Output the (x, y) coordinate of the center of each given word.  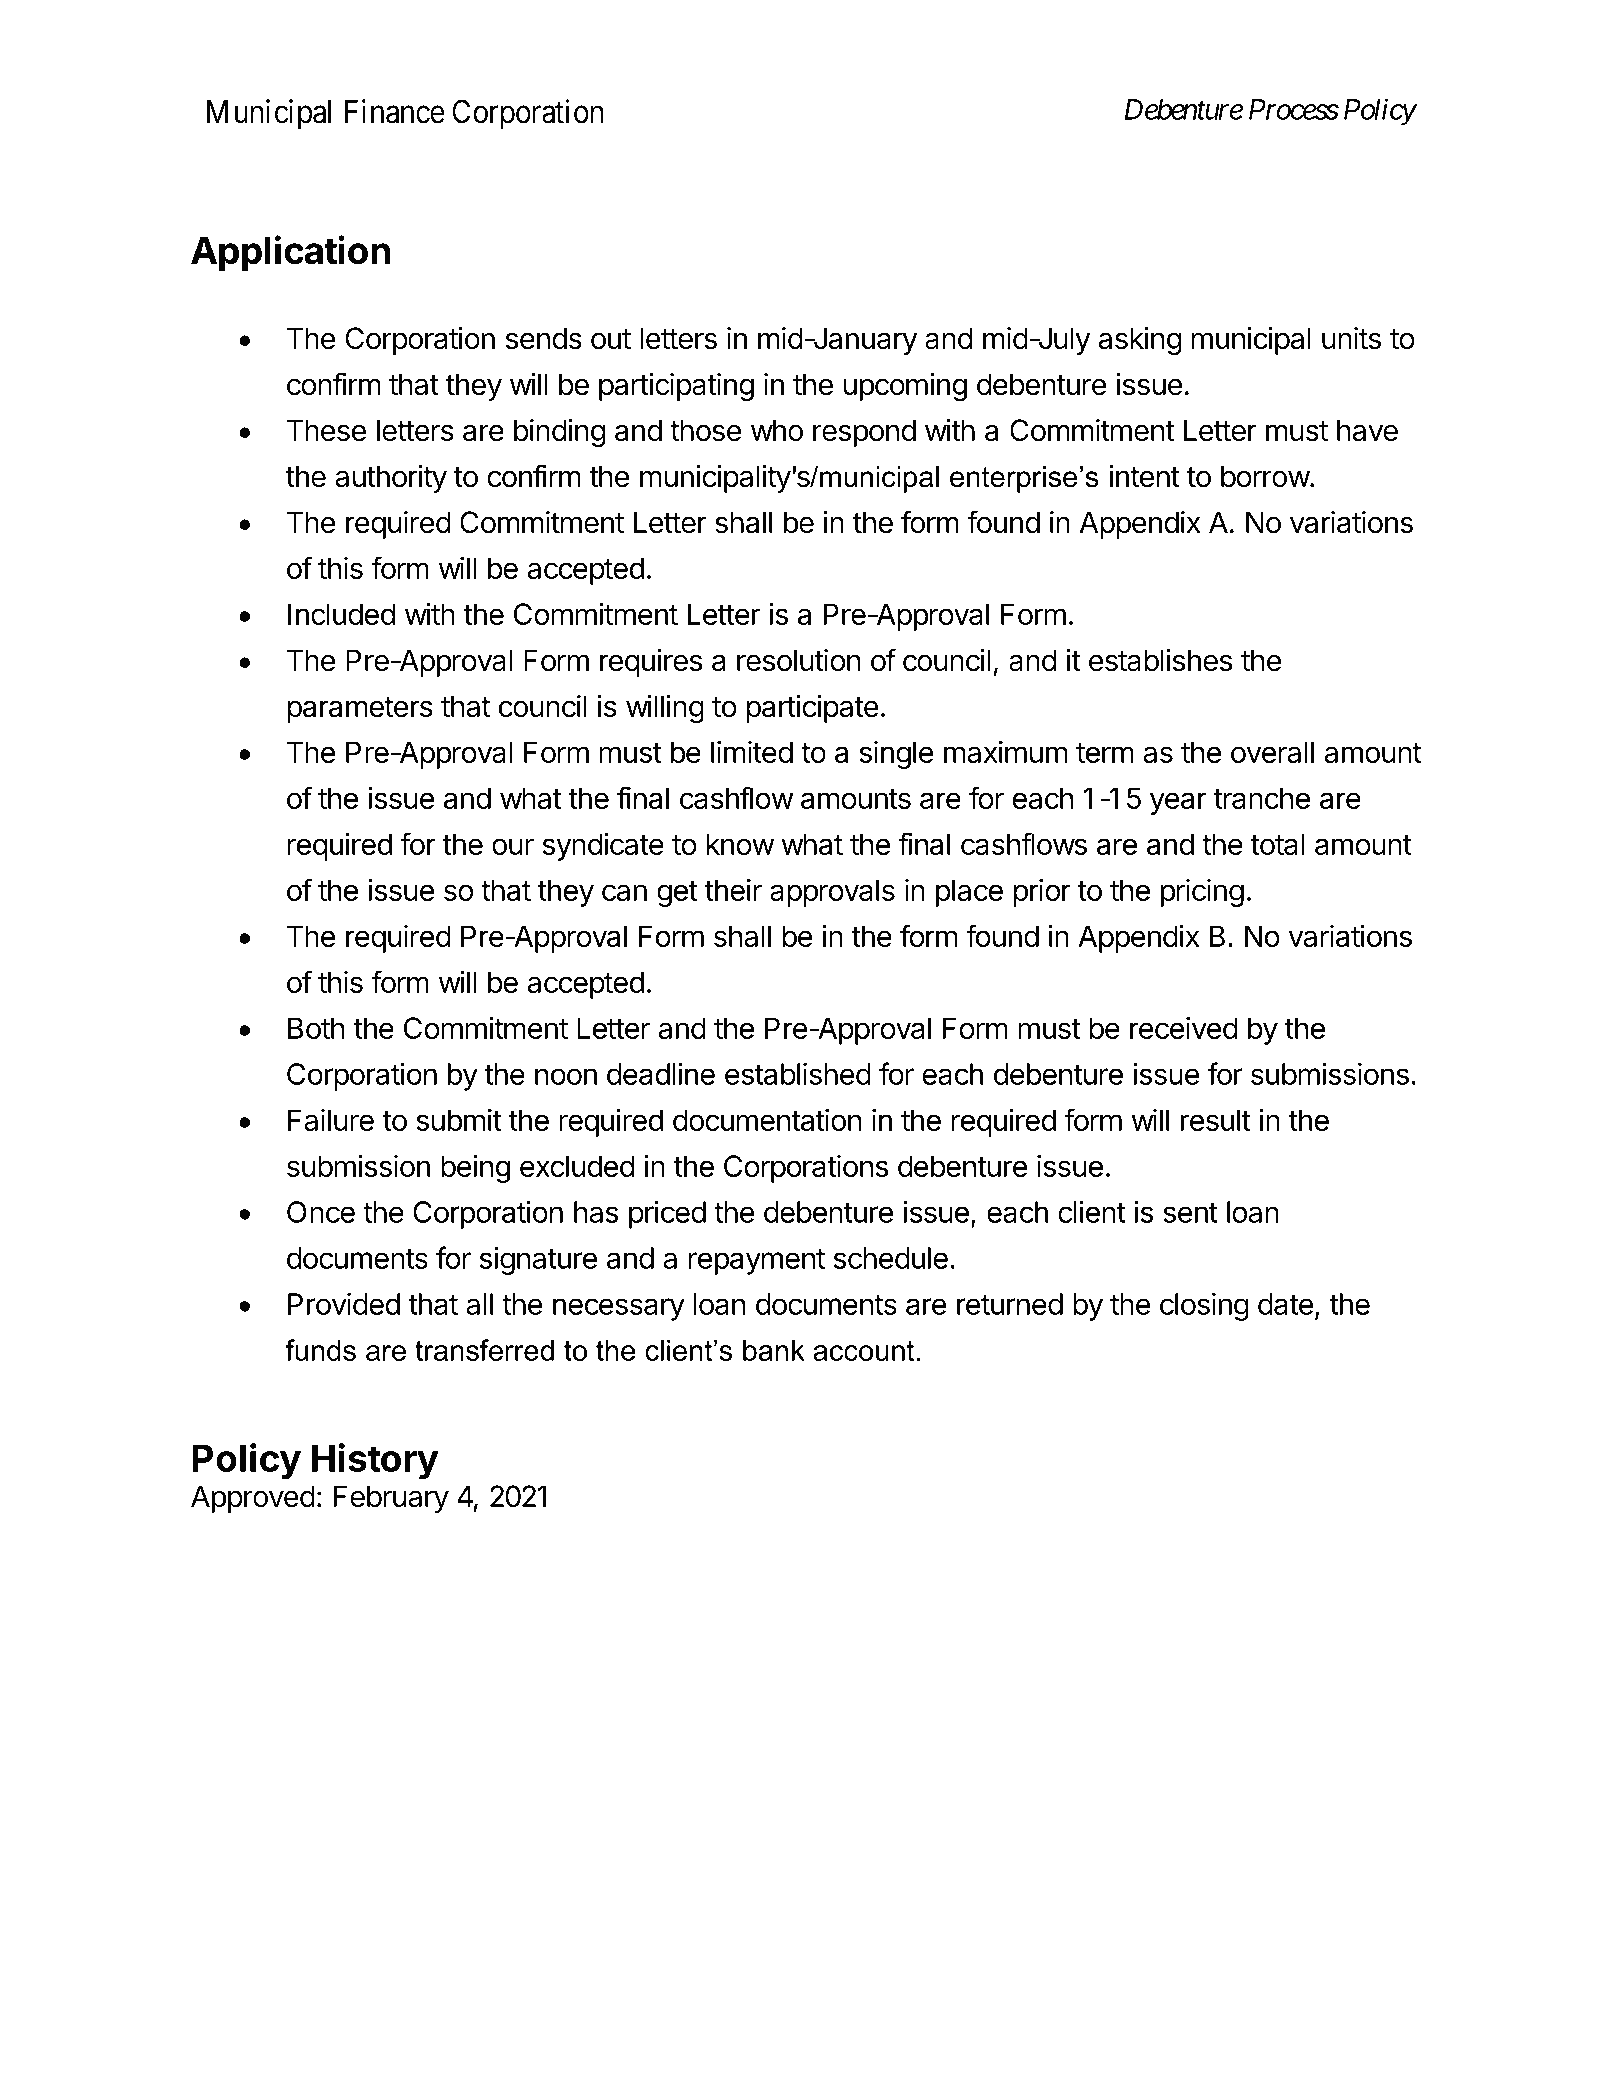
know (740, 844)
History (375, 1461)
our (513, 846)
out (611, 339)
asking (1139, 341)
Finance (395, 111)
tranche (1262, 798)
